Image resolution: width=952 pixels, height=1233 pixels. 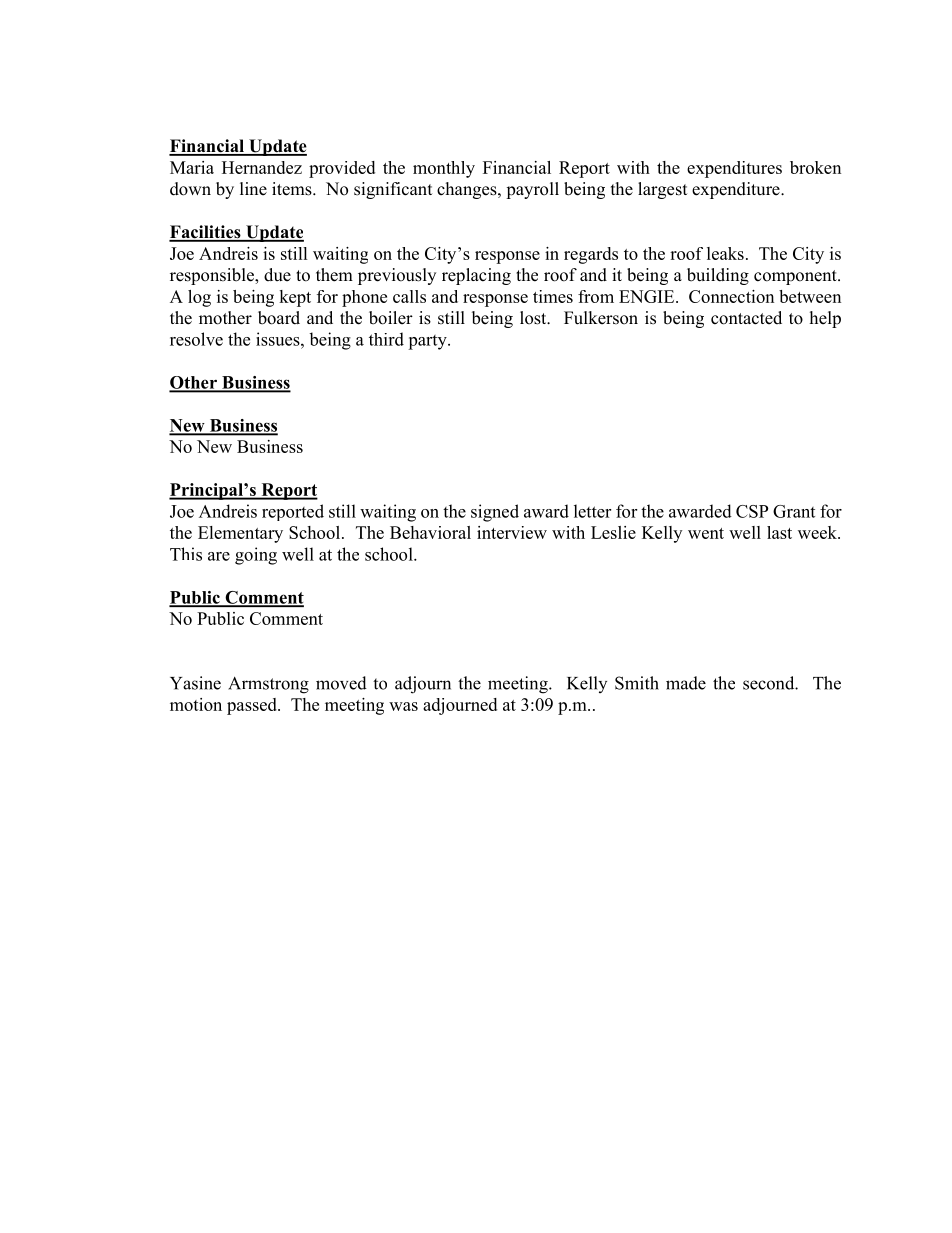 I want to click on was, so click(x=403, y=706).
